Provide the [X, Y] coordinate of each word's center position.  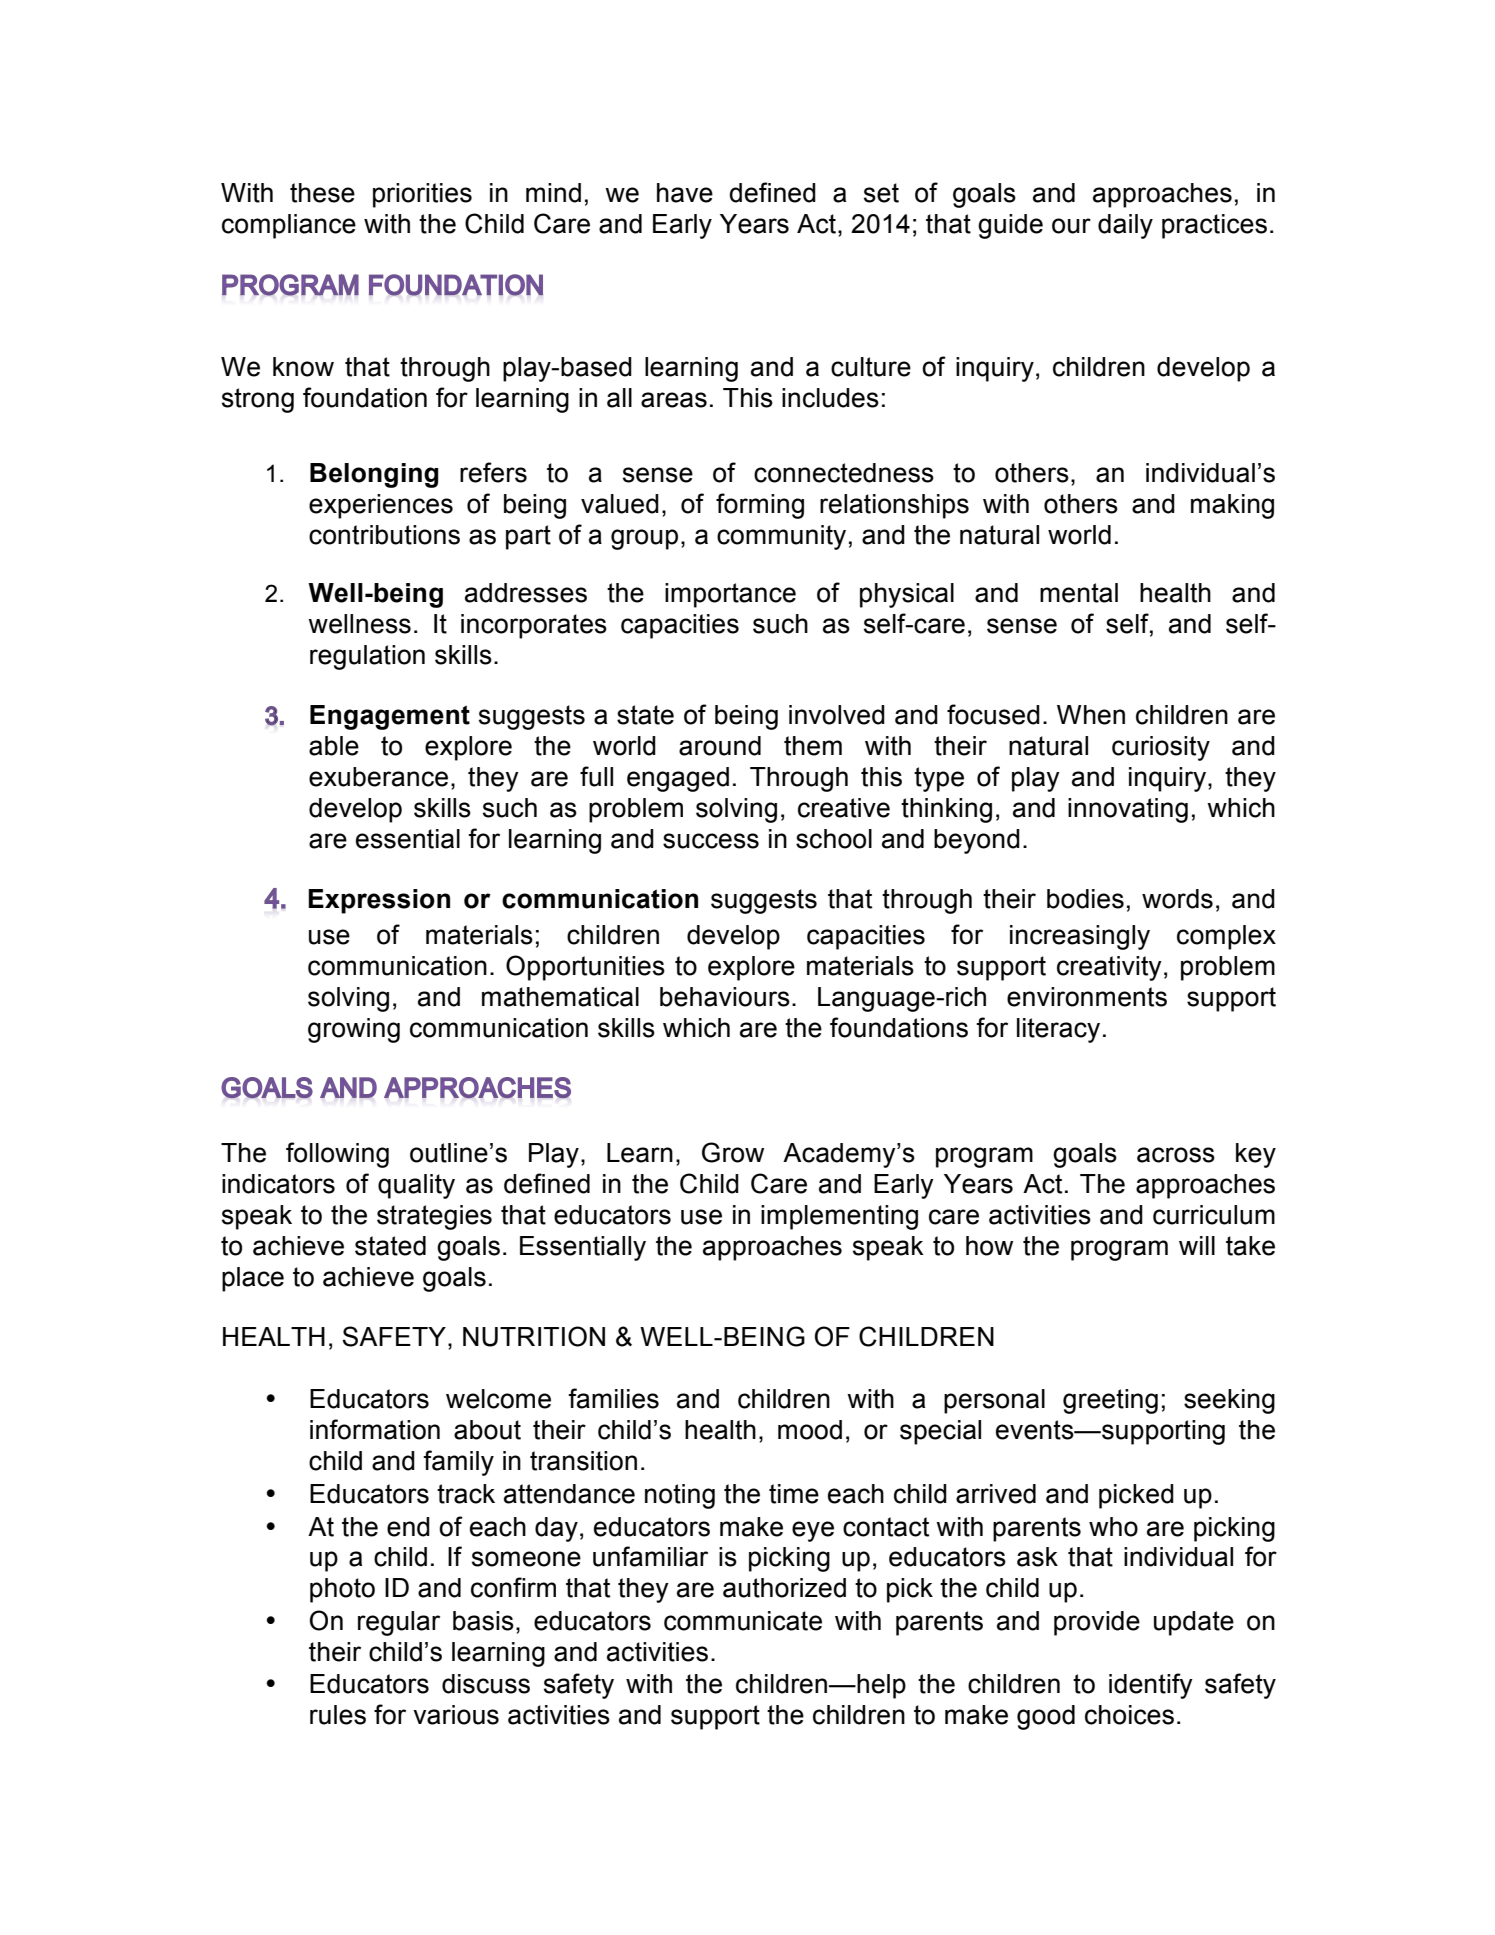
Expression [379, 901]
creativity [1109, 968]
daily [1125, 226]
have [685, 193]
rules [338, 1715]
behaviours [725, 997]
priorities [422, 195]
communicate [743, 1621]
